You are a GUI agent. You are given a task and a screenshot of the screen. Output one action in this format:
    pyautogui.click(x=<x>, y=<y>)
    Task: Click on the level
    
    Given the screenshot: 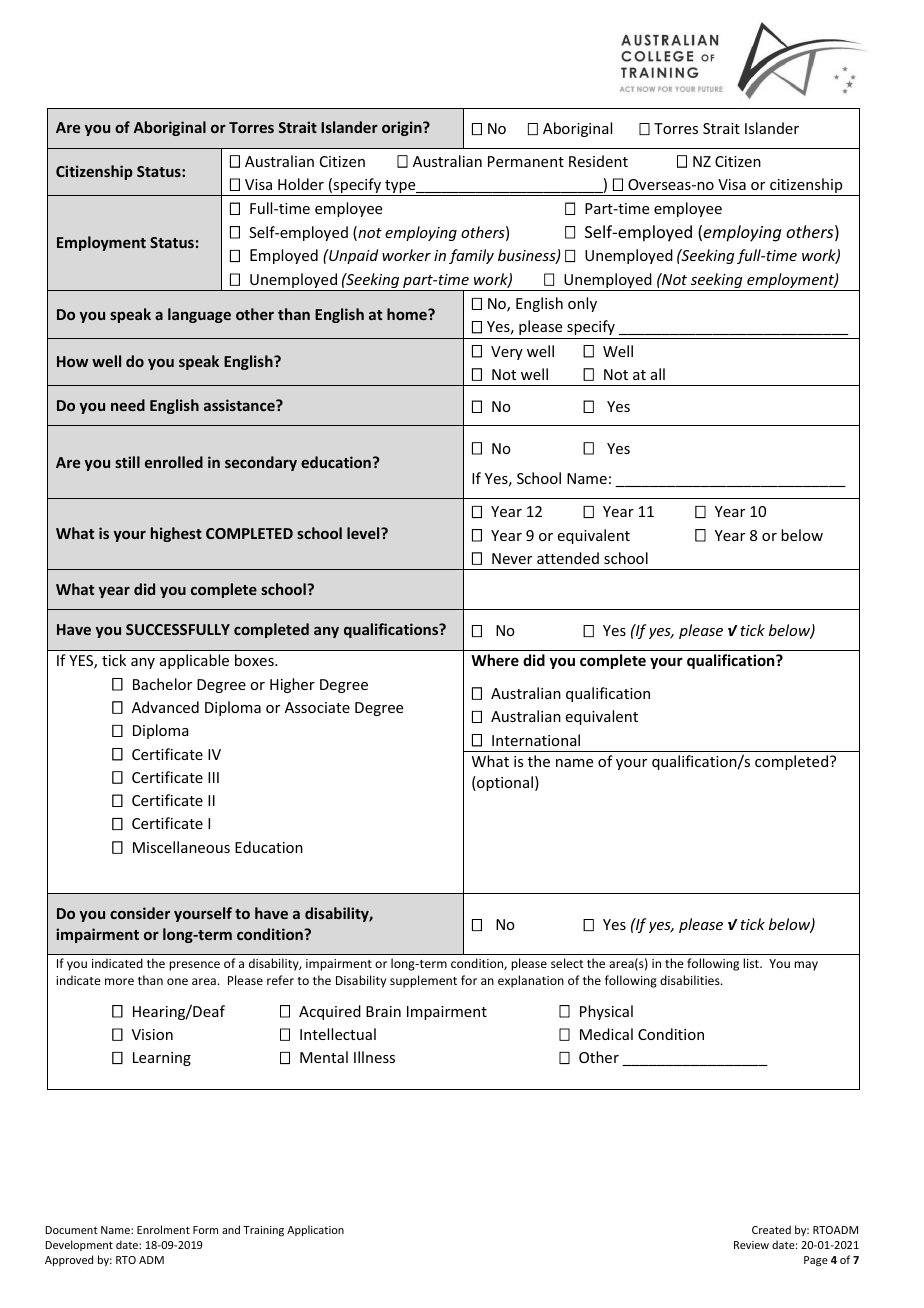 What is the action you would take?
    pyautogui.click(x=364, y=533)
